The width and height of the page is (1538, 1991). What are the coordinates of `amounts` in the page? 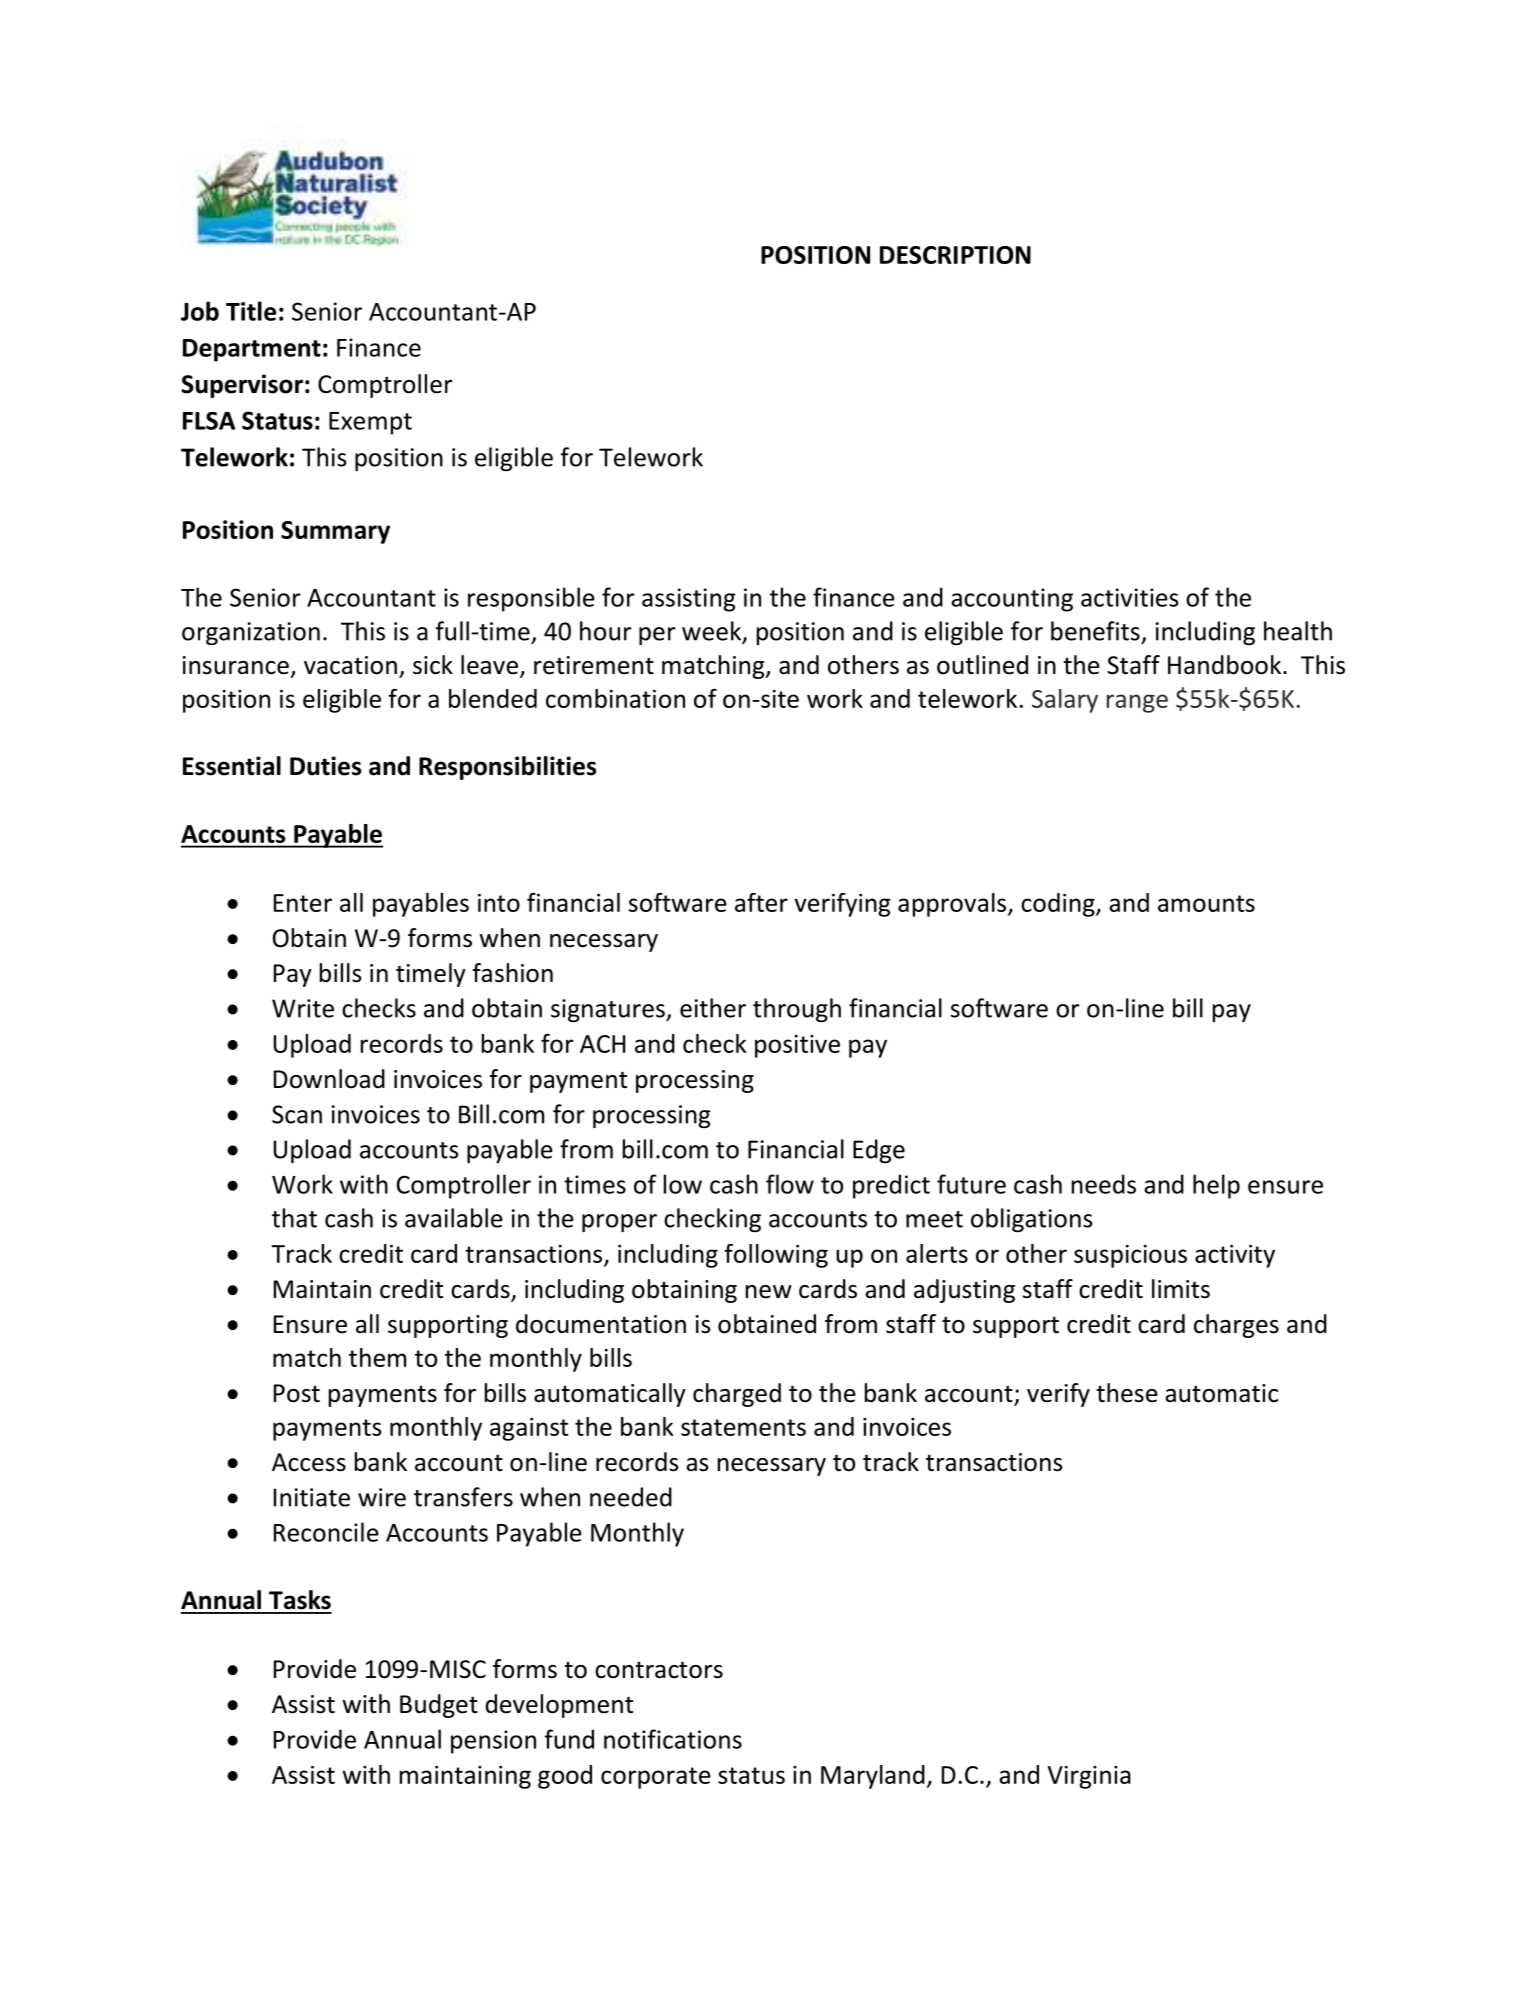 It's located at (1206, 903).
